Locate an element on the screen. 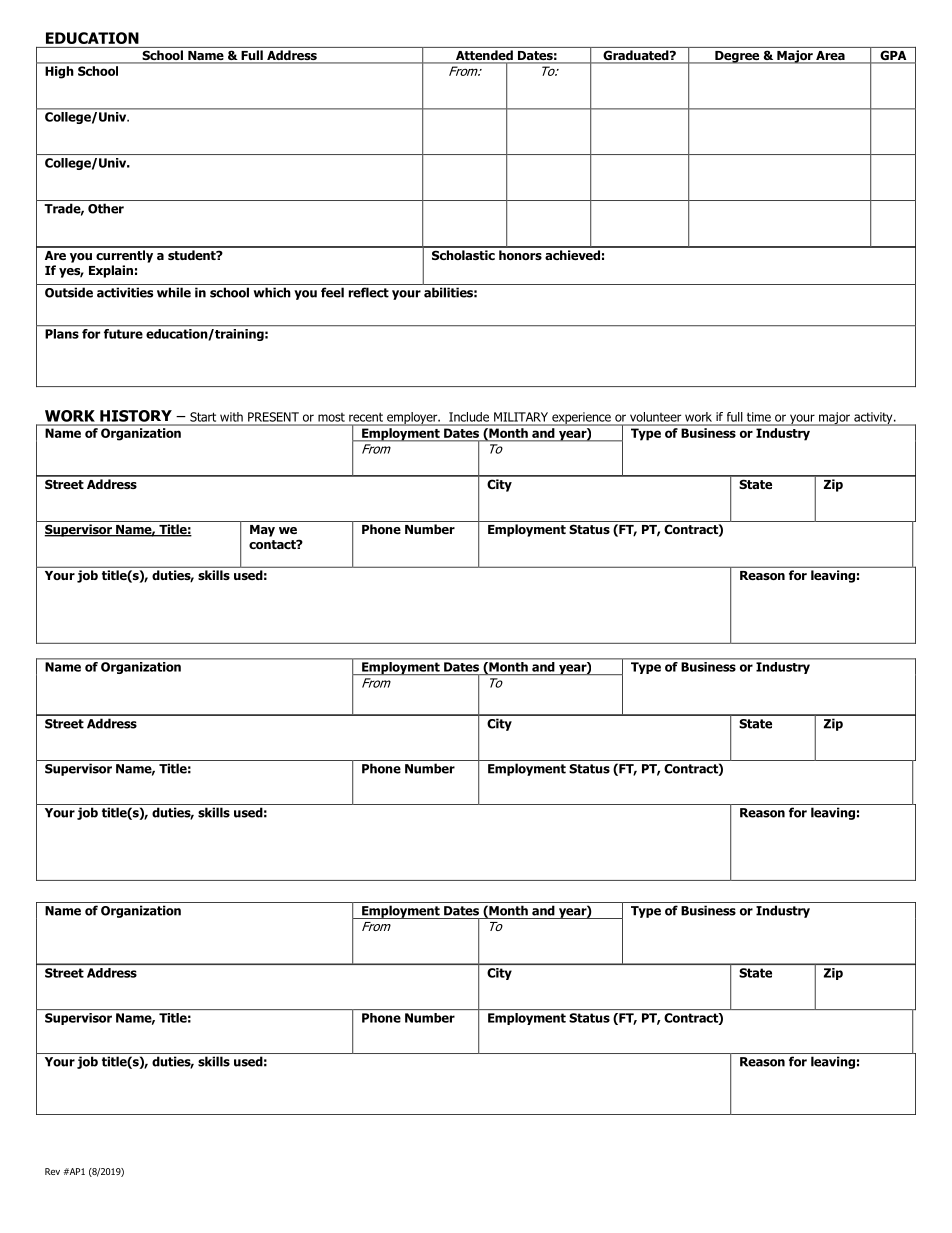 Image resolution: width=952 pixels, height=1233 pixels. Degree is located at coordinates (737, 57).
